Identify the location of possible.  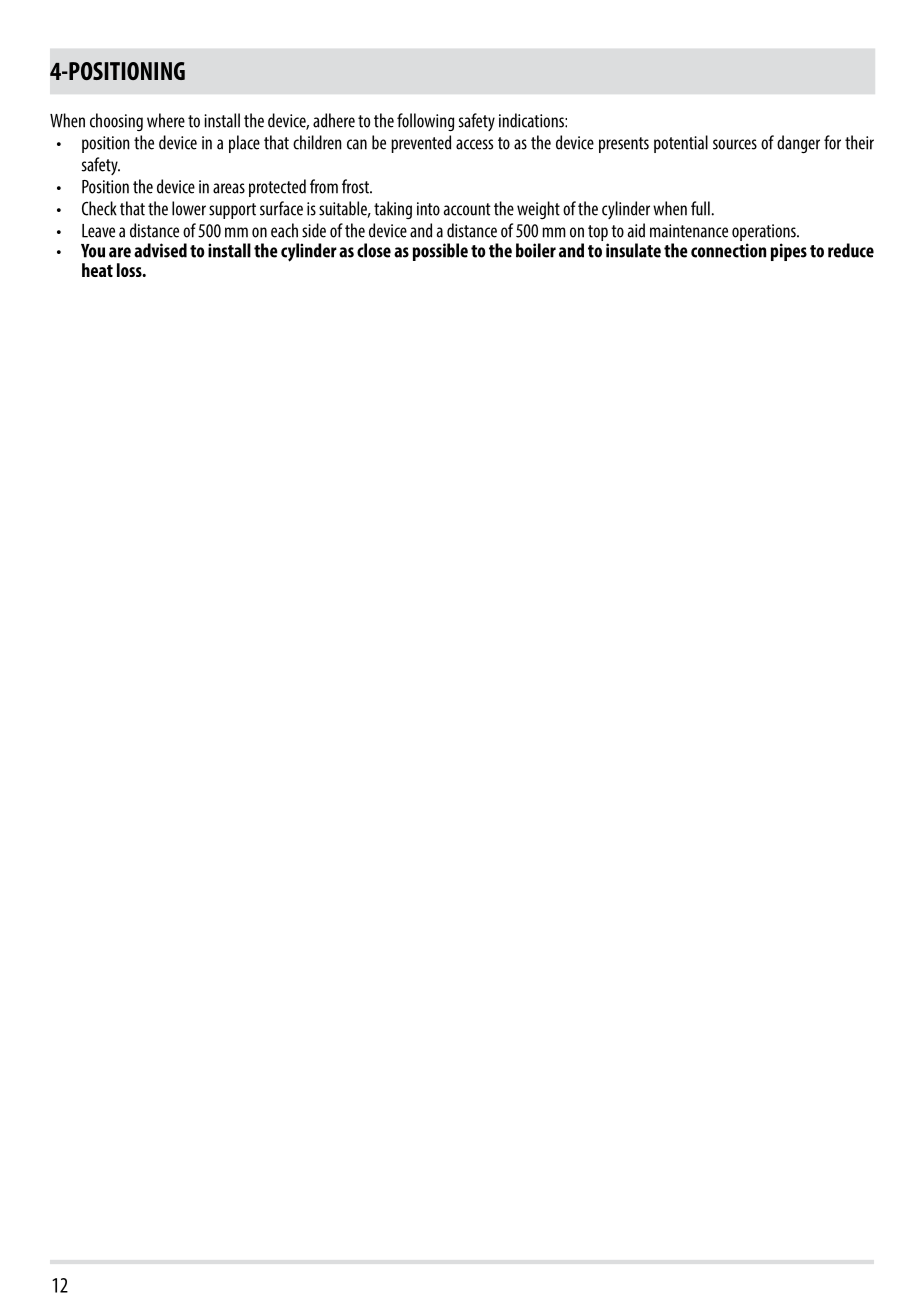
(440, 252).
